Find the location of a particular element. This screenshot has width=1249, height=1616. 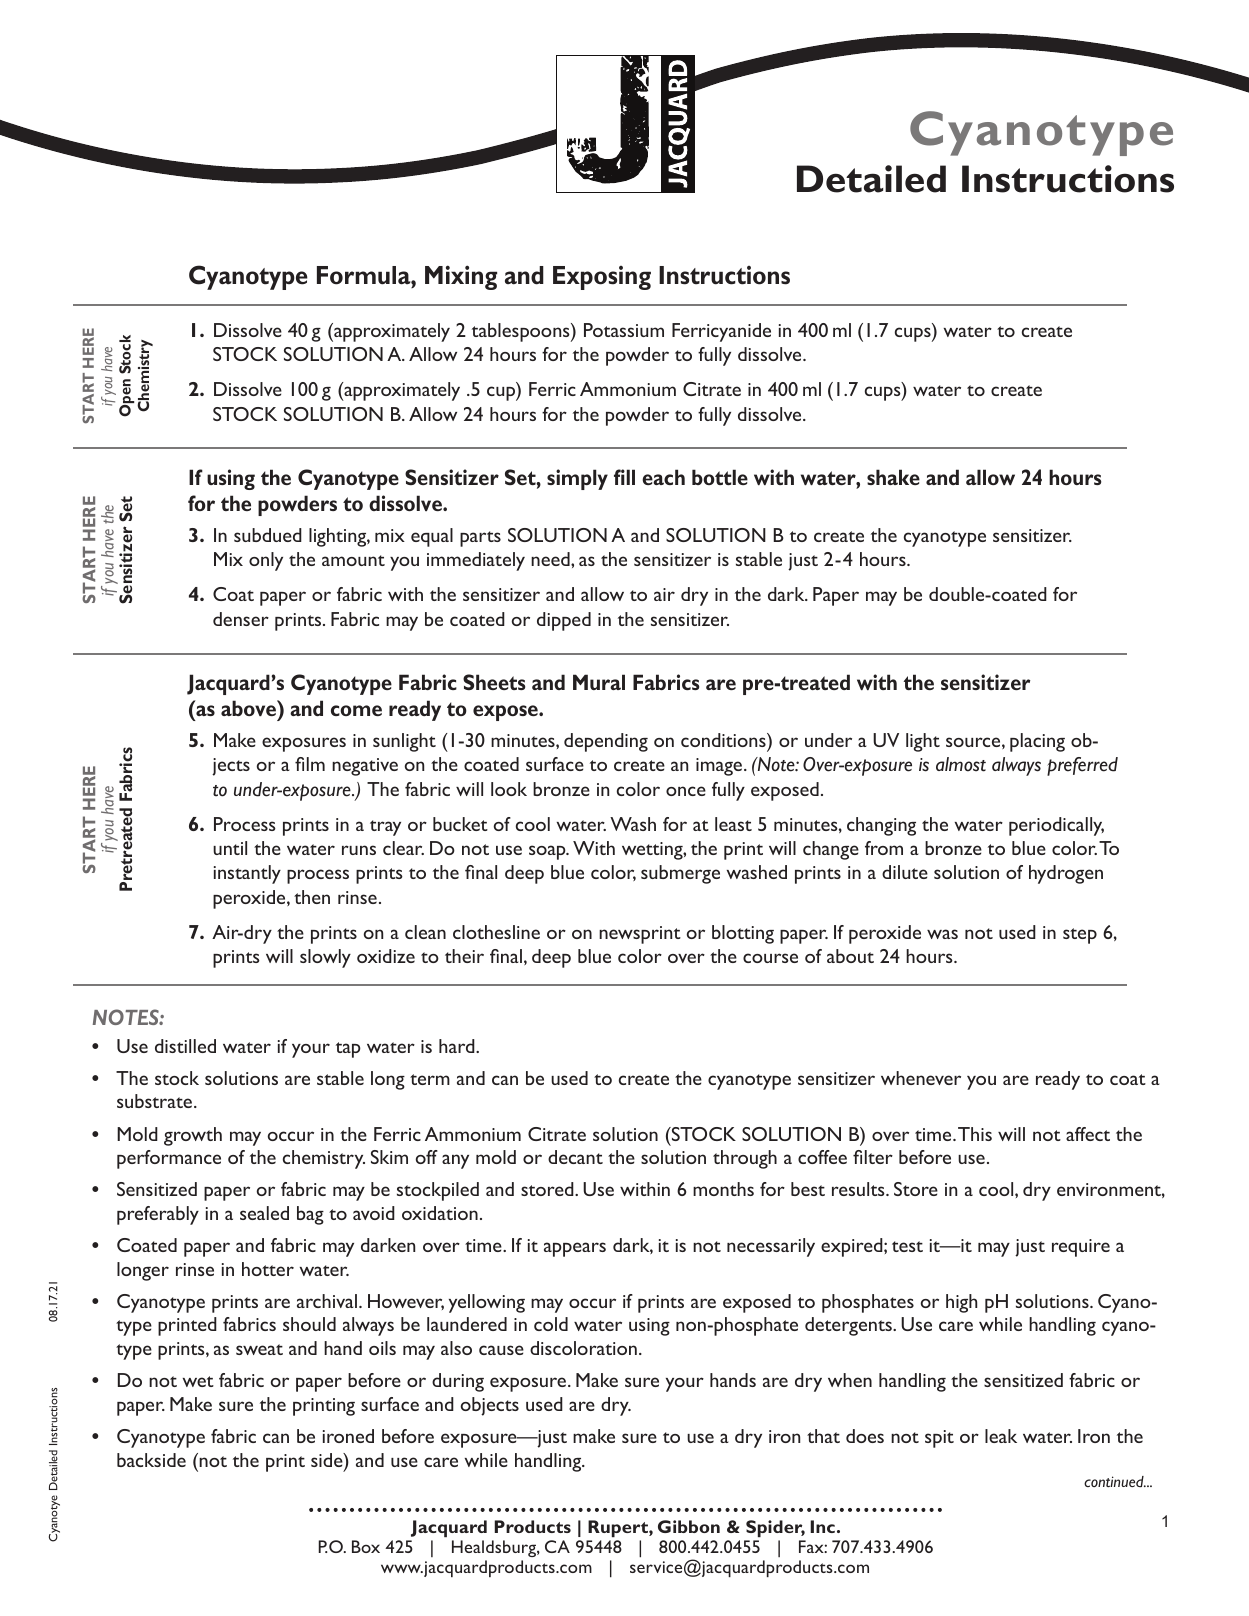

shake is located at coordinates (893, 477).
